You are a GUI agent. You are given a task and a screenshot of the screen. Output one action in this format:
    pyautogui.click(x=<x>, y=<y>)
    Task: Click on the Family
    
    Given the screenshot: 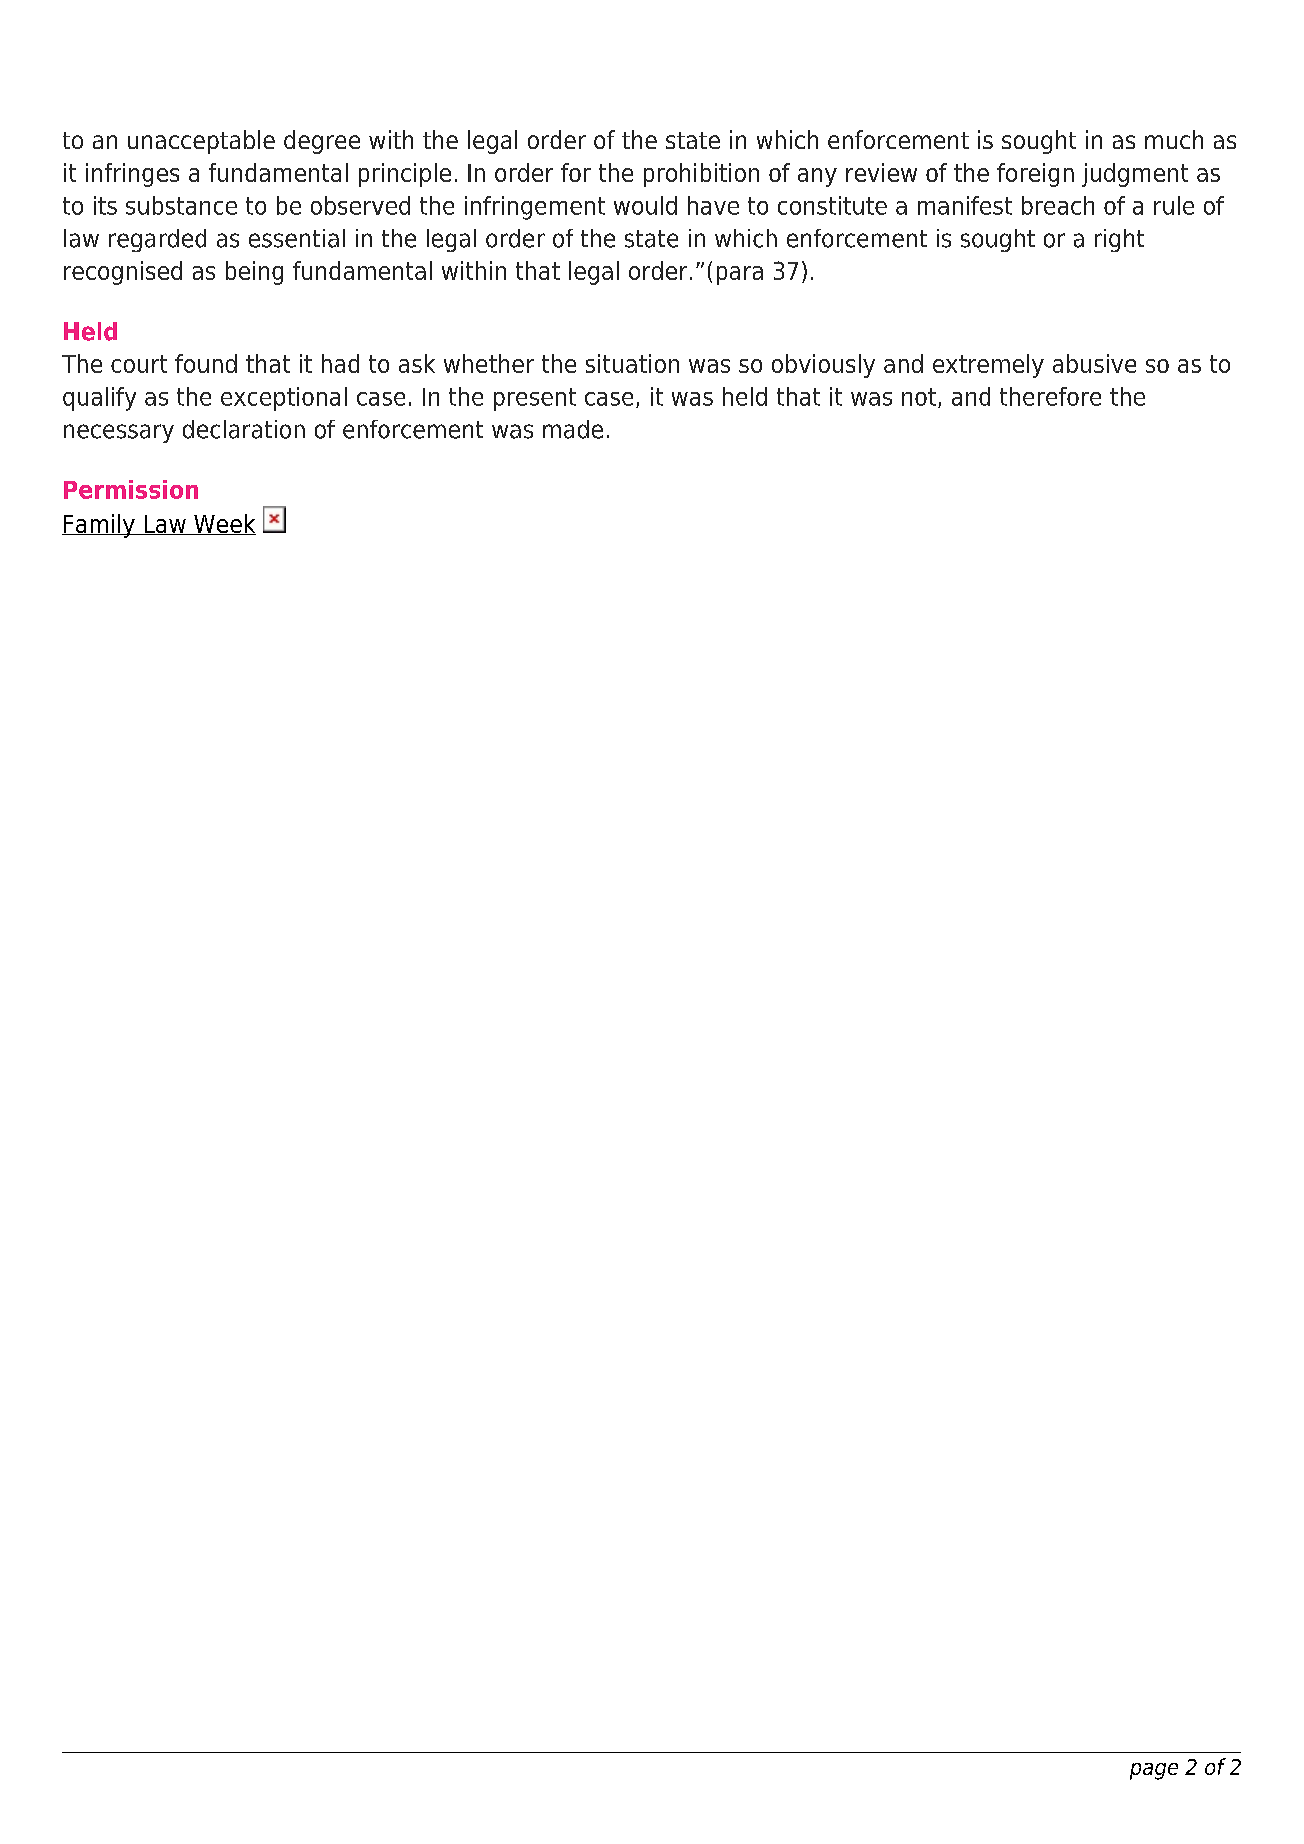 What is the action you would take?
    pyautogui.click(x=99, y=526)
